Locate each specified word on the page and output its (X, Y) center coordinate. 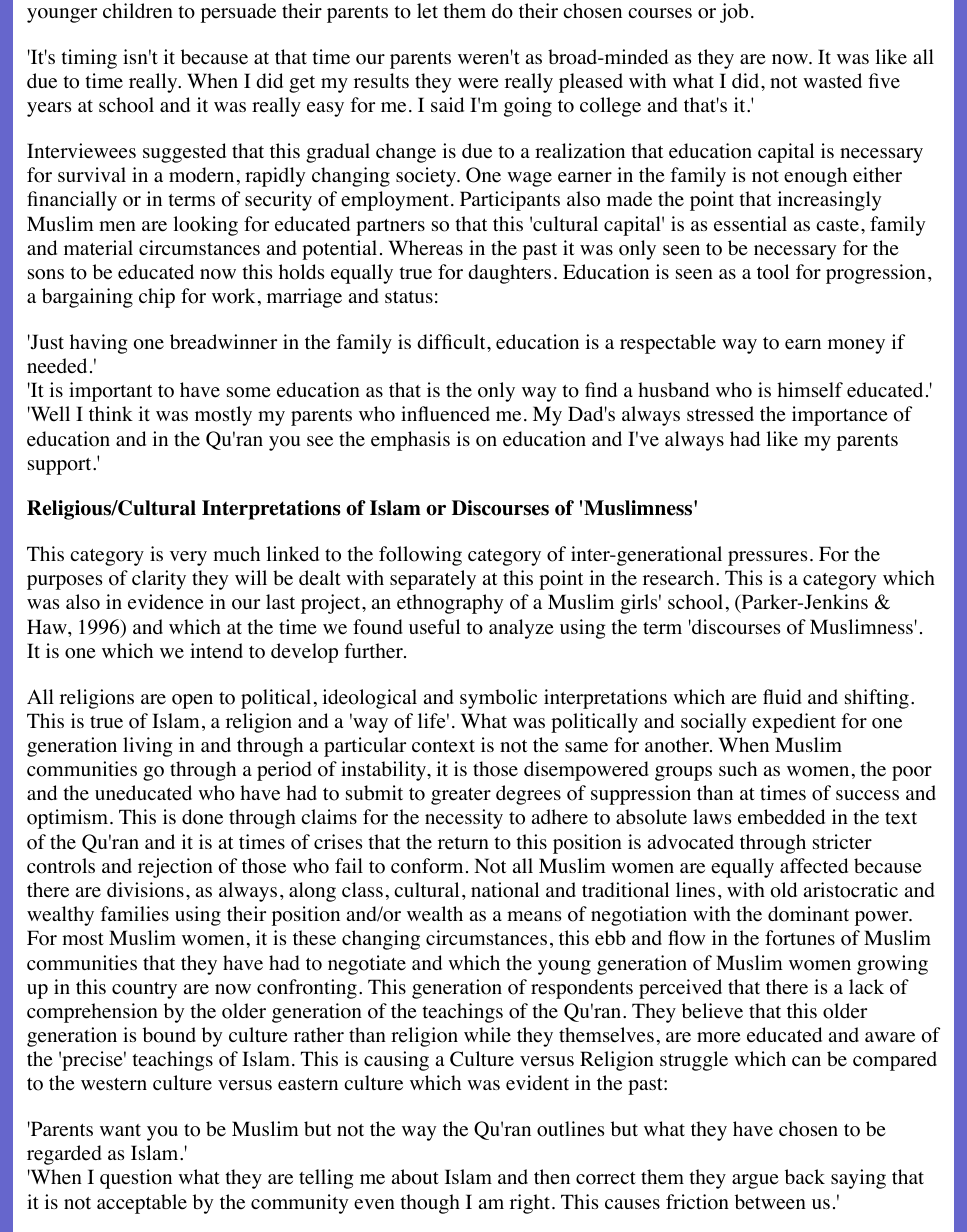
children (138, 11)
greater (461, 796)
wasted (832, 81)
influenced (445, 414)
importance (839, 416)
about (415, 1177)
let (427, 11)
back (805, 1176)
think (111, 413)
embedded (781, 817)
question (136, 1179)
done (202, 817)
